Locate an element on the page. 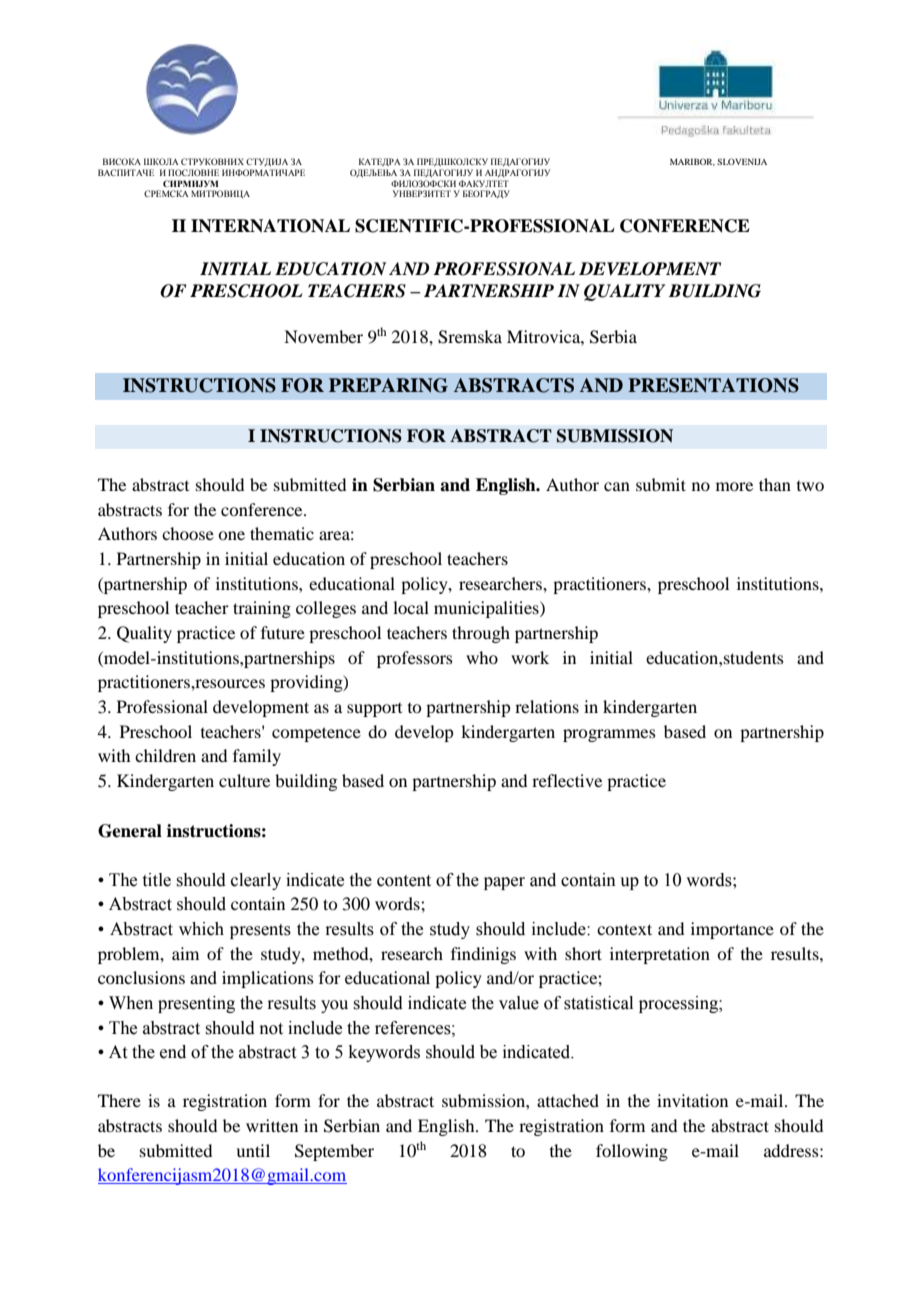 The image size is (924, 1308). until is located at coordinates (253, 1150).
